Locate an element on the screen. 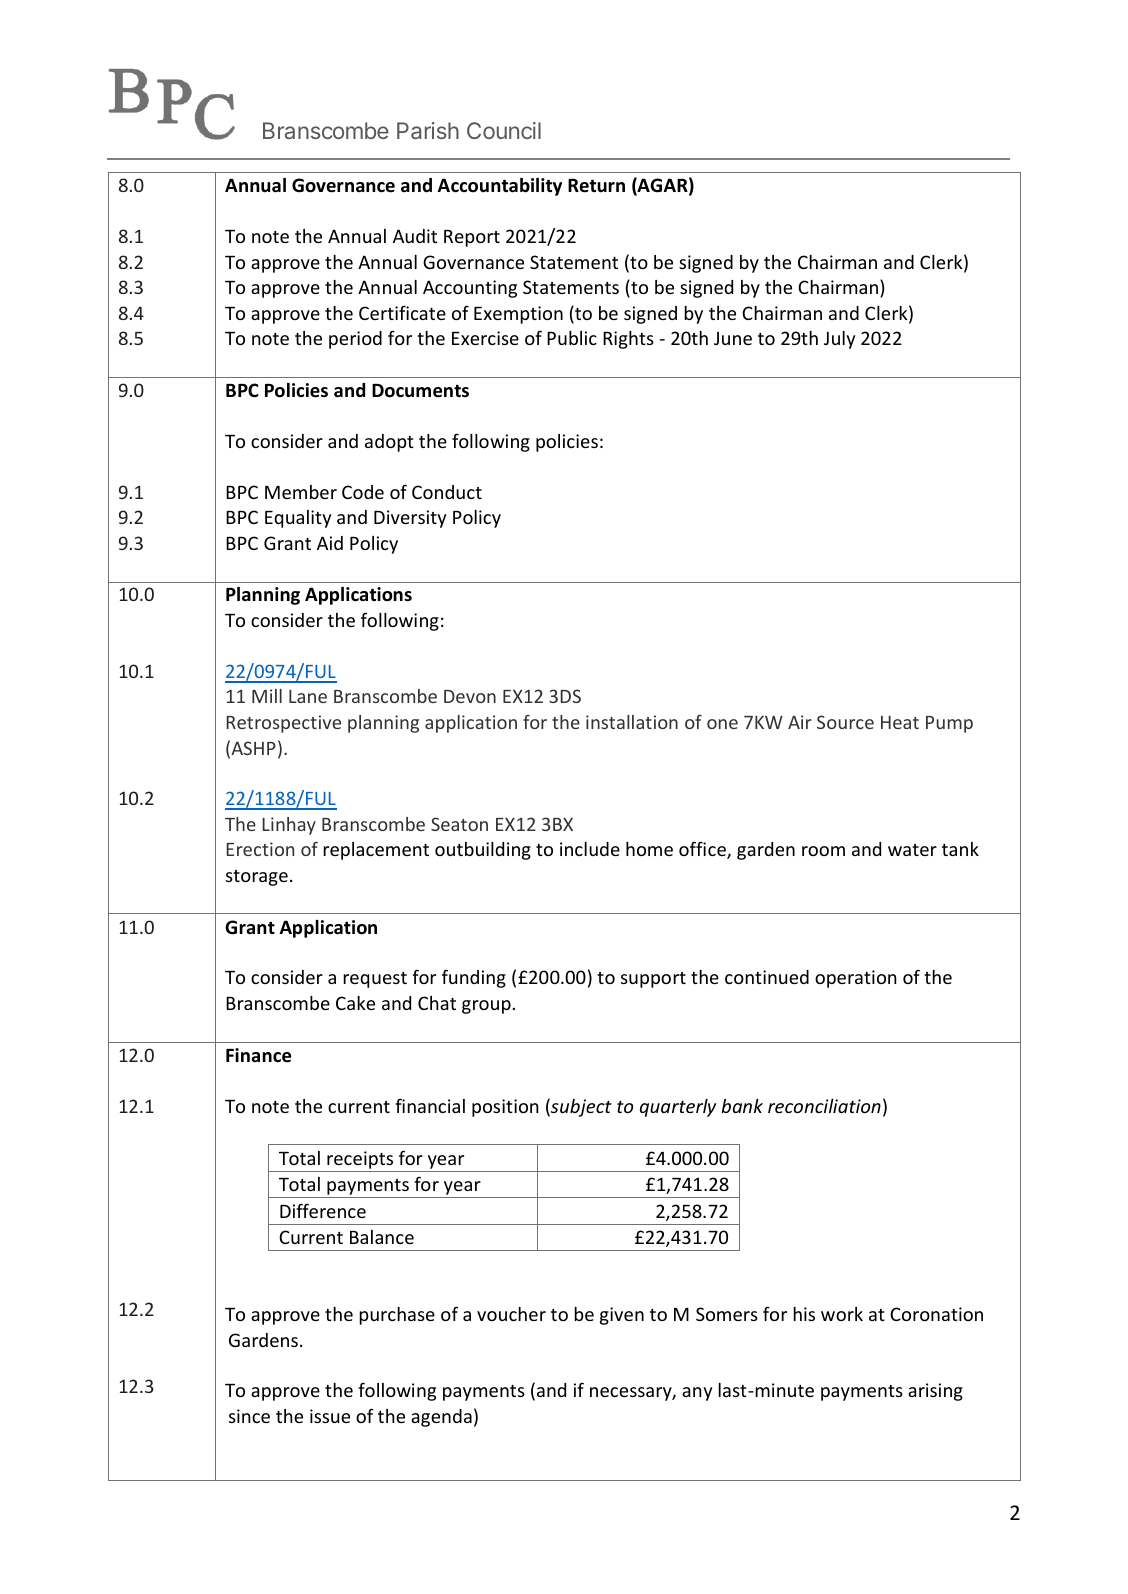 The height and width of the screenshot is (1594, 1128). arising is located at coordinates (935, 1392).
